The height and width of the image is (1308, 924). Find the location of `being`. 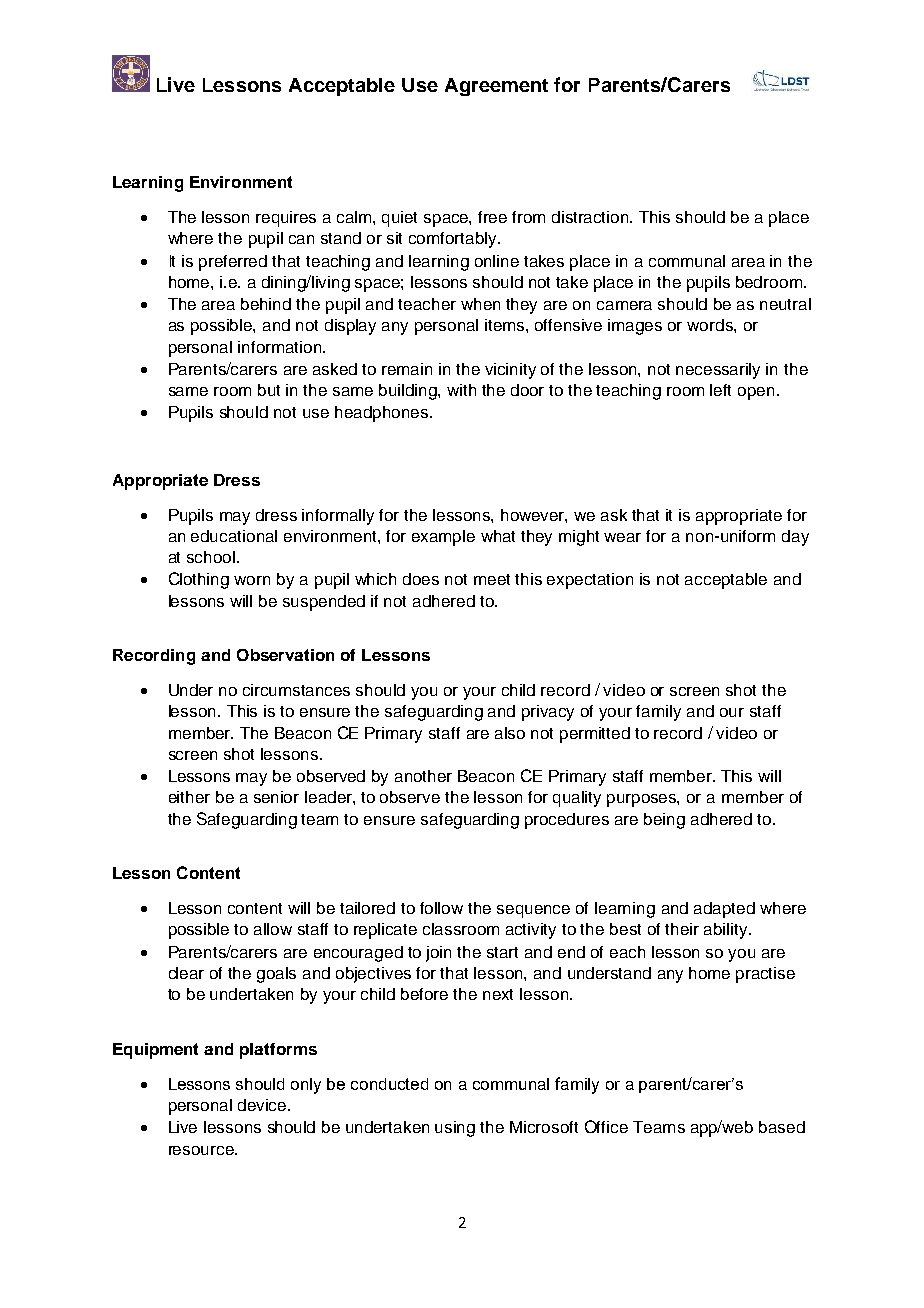

being is located at coordinates (664, 821).
